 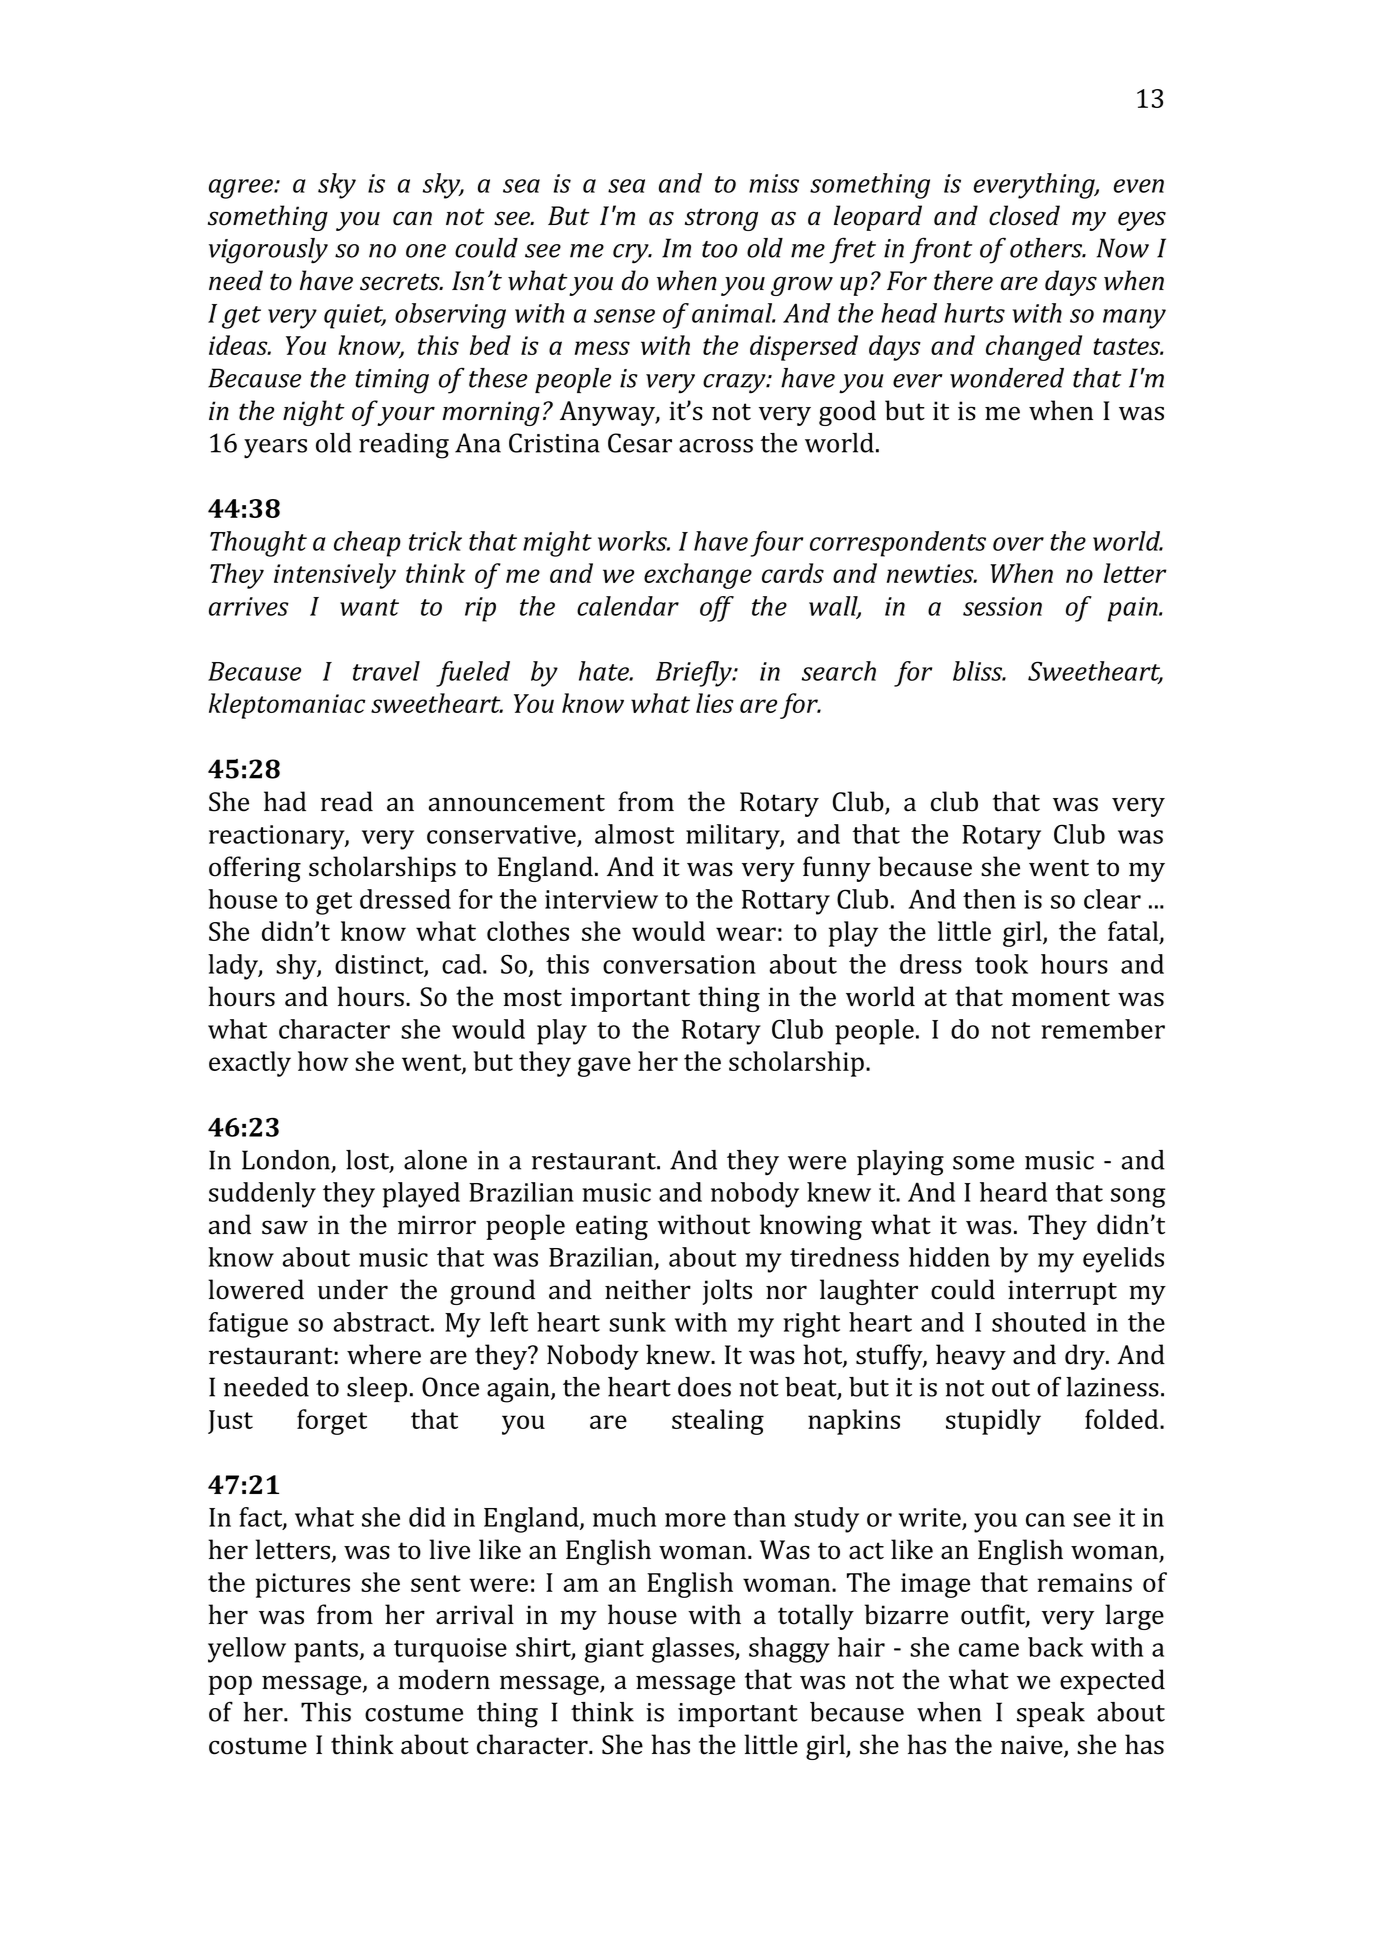 I want to click on how, so click(x=323, y=1061).
